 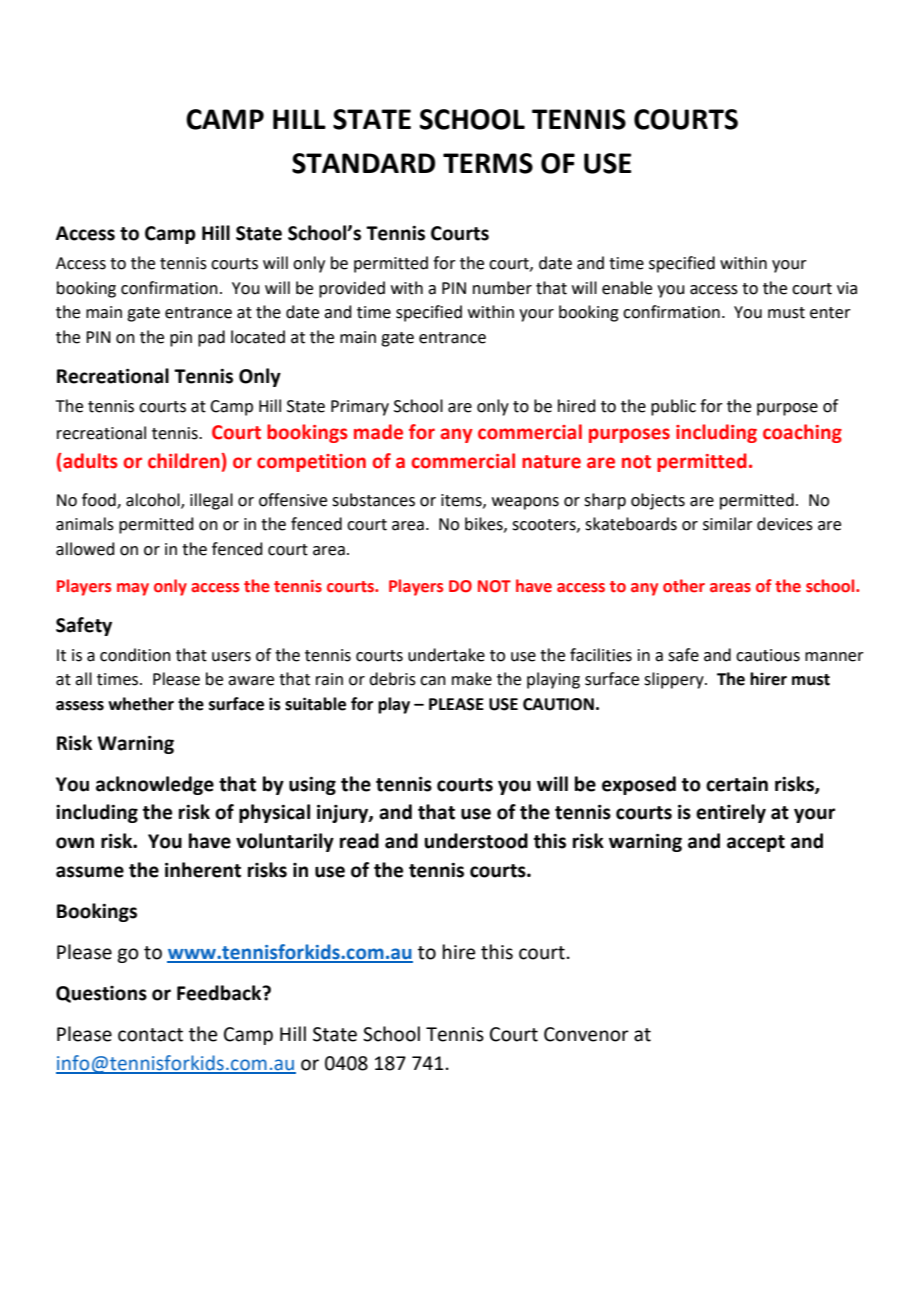 I want to click on STANDARD, so click(x=363, y=163).
